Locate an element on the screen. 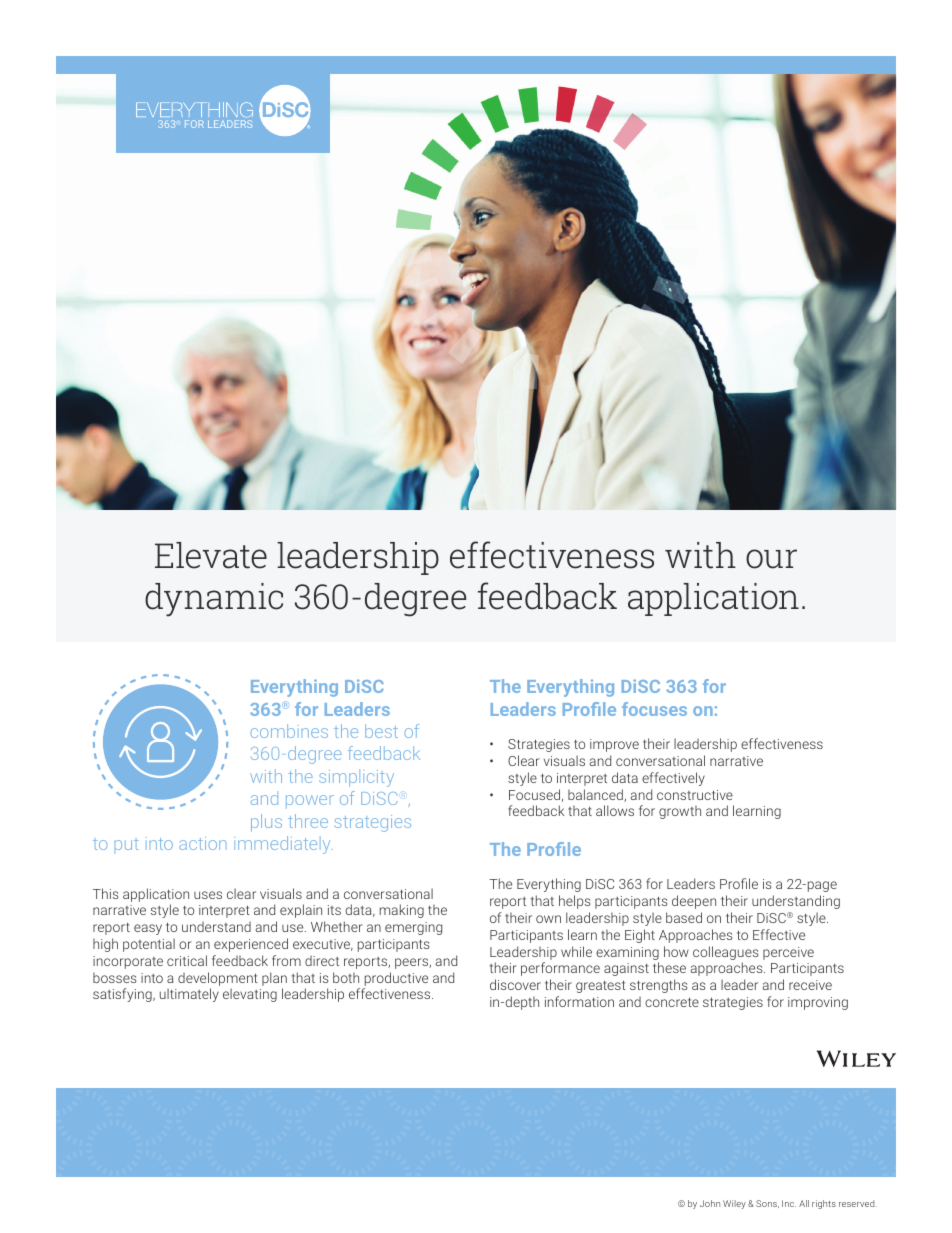 This screenshot has width=952, height=1233. Elevate is located at coordinates (211, 555).
